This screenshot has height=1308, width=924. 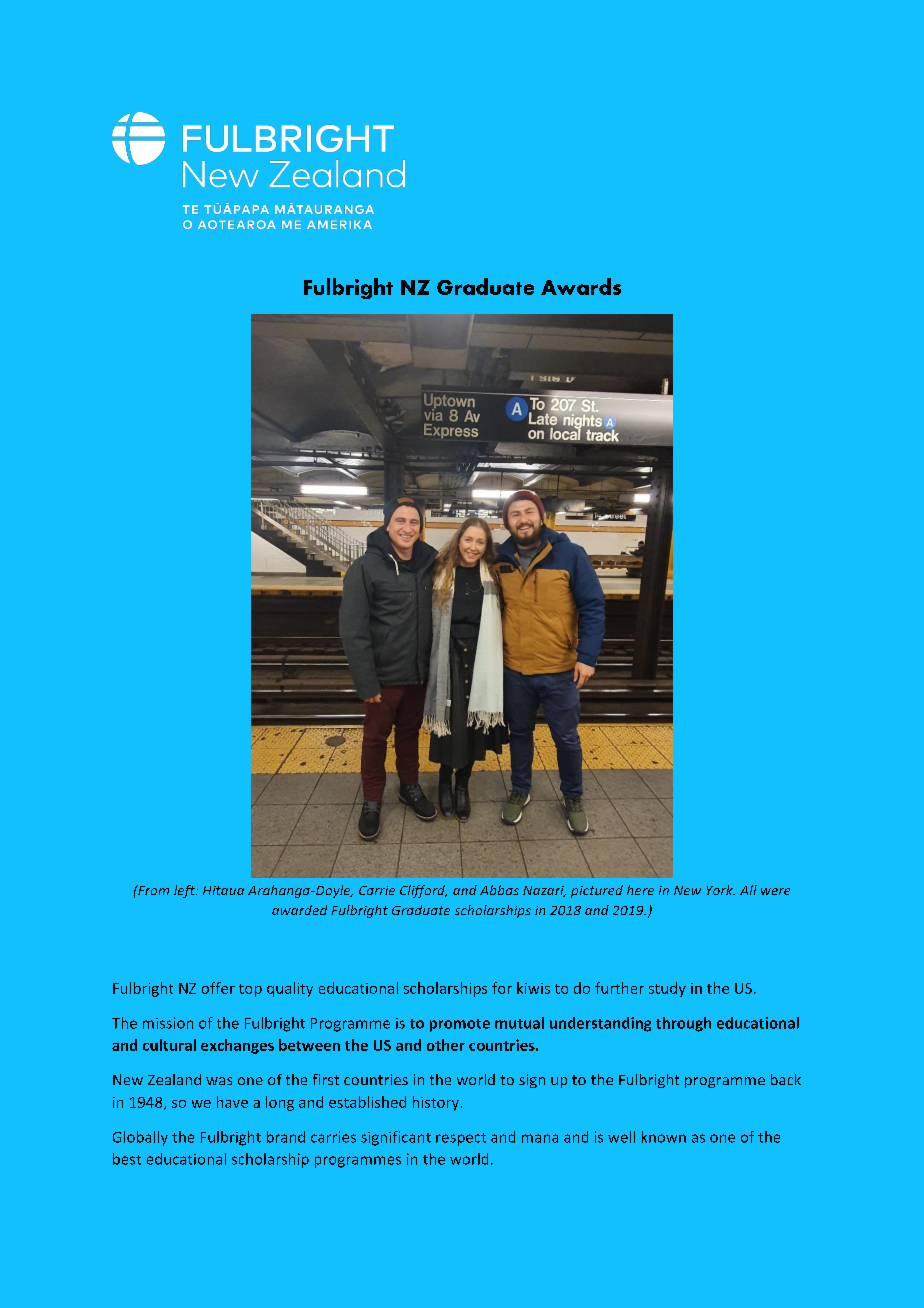 What do you see at coordinates (461, 1139) in the screenshot?
I see `respect` at bounding box center [461, 1139].
